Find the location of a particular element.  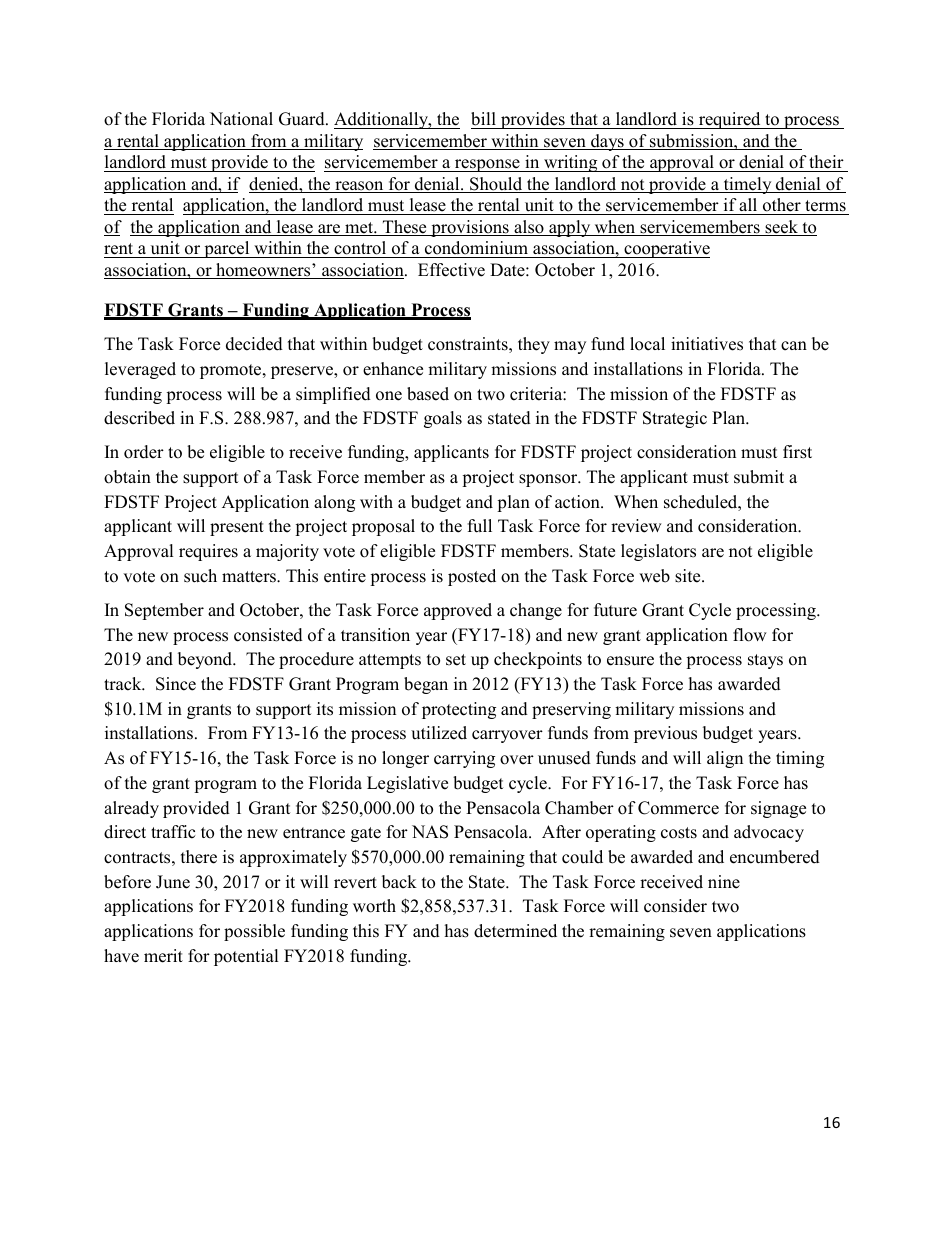

Strategic is located at coordinates (675, 419).
